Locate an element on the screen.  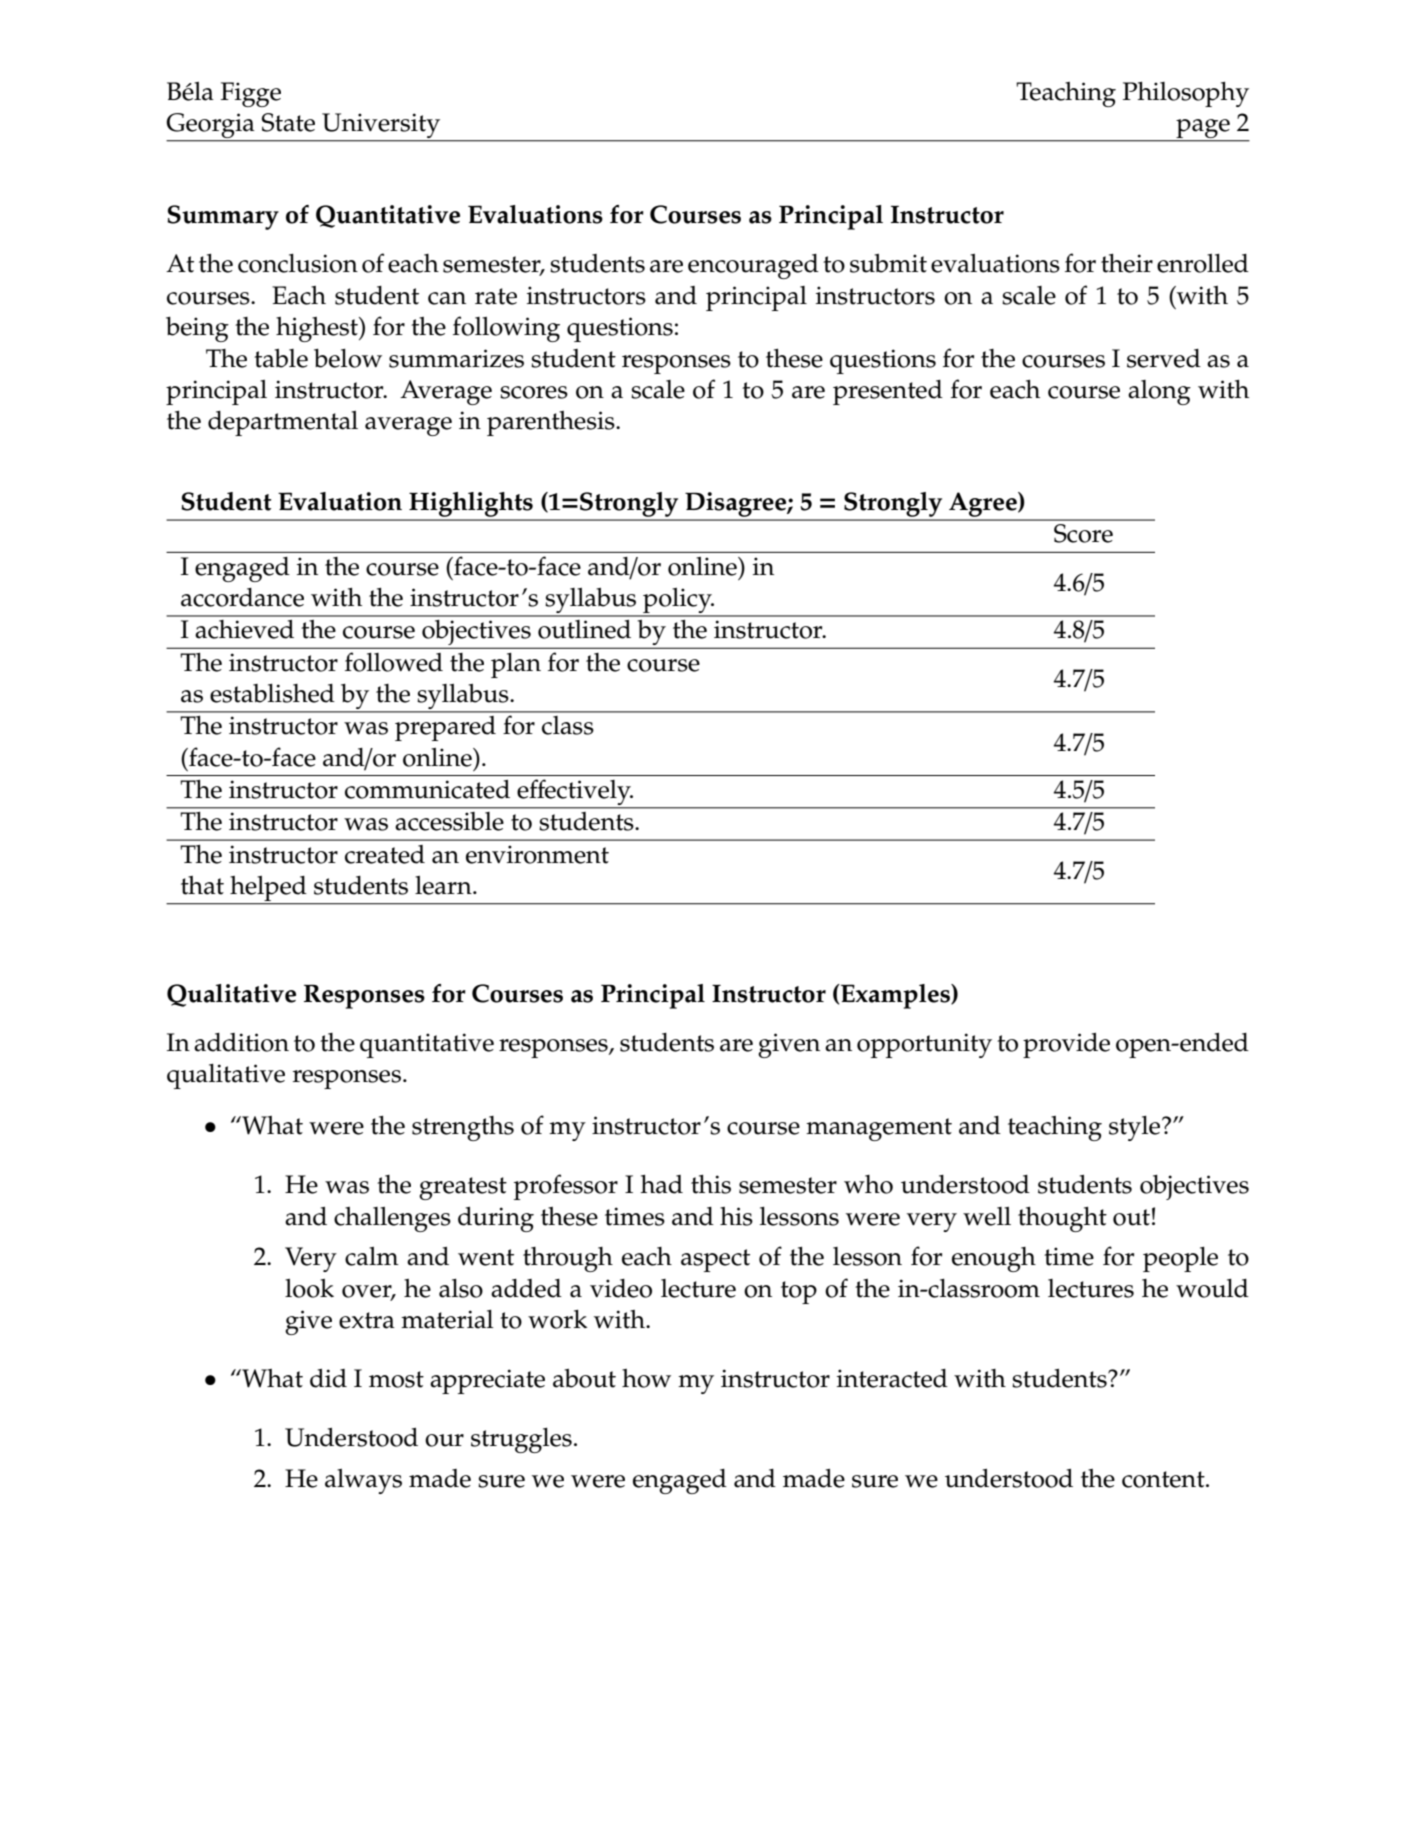
along is located at coordinates (1159, 392).
